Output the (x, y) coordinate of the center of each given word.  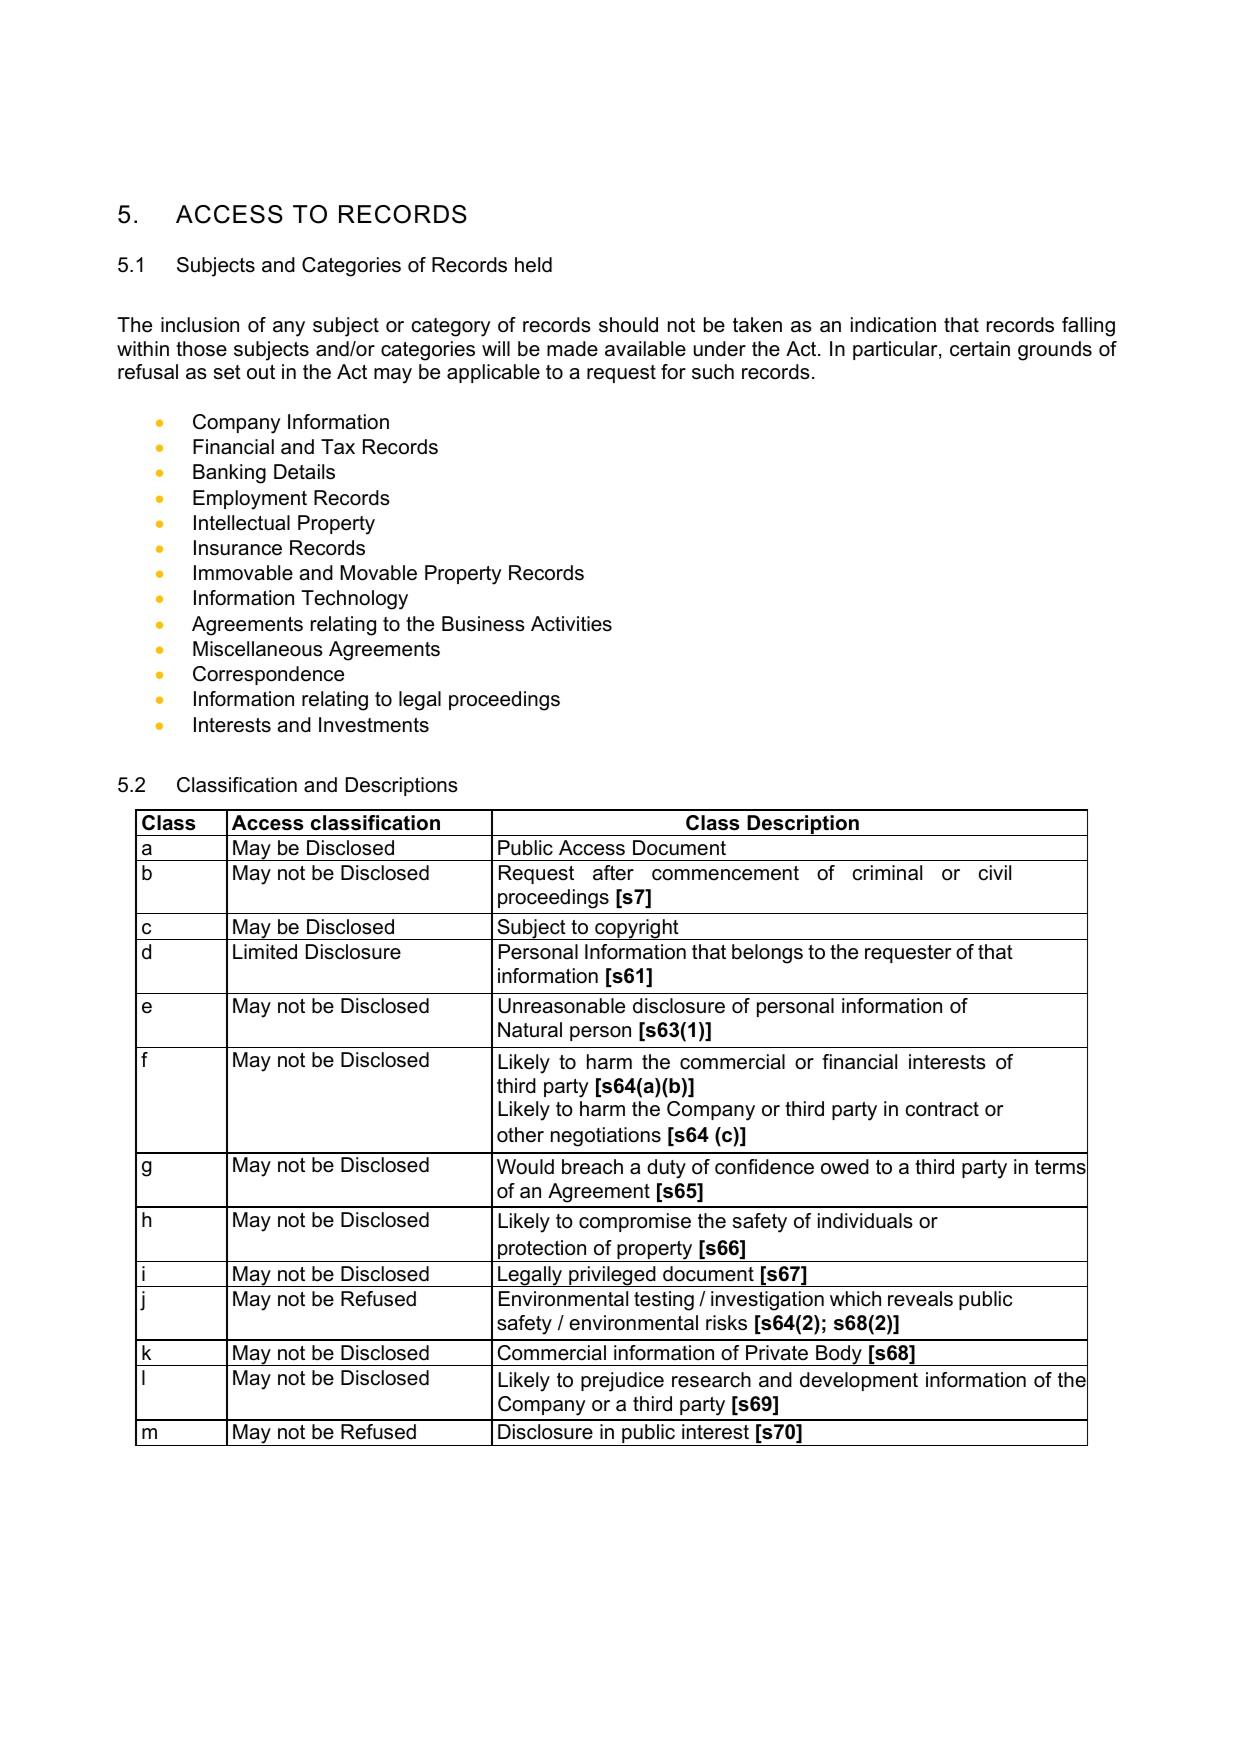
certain (980, 349)
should (628, 325)
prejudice (622, 1382)
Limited (265, 952)
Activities (571, 624)
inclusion (200, 325)
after (613, 873)
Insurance (238, 548)
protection (542, 1251)
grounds (1055, 351)
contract (942, 1109)
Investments (374, 725)
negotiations (606, 1137)
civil (995, 873)
